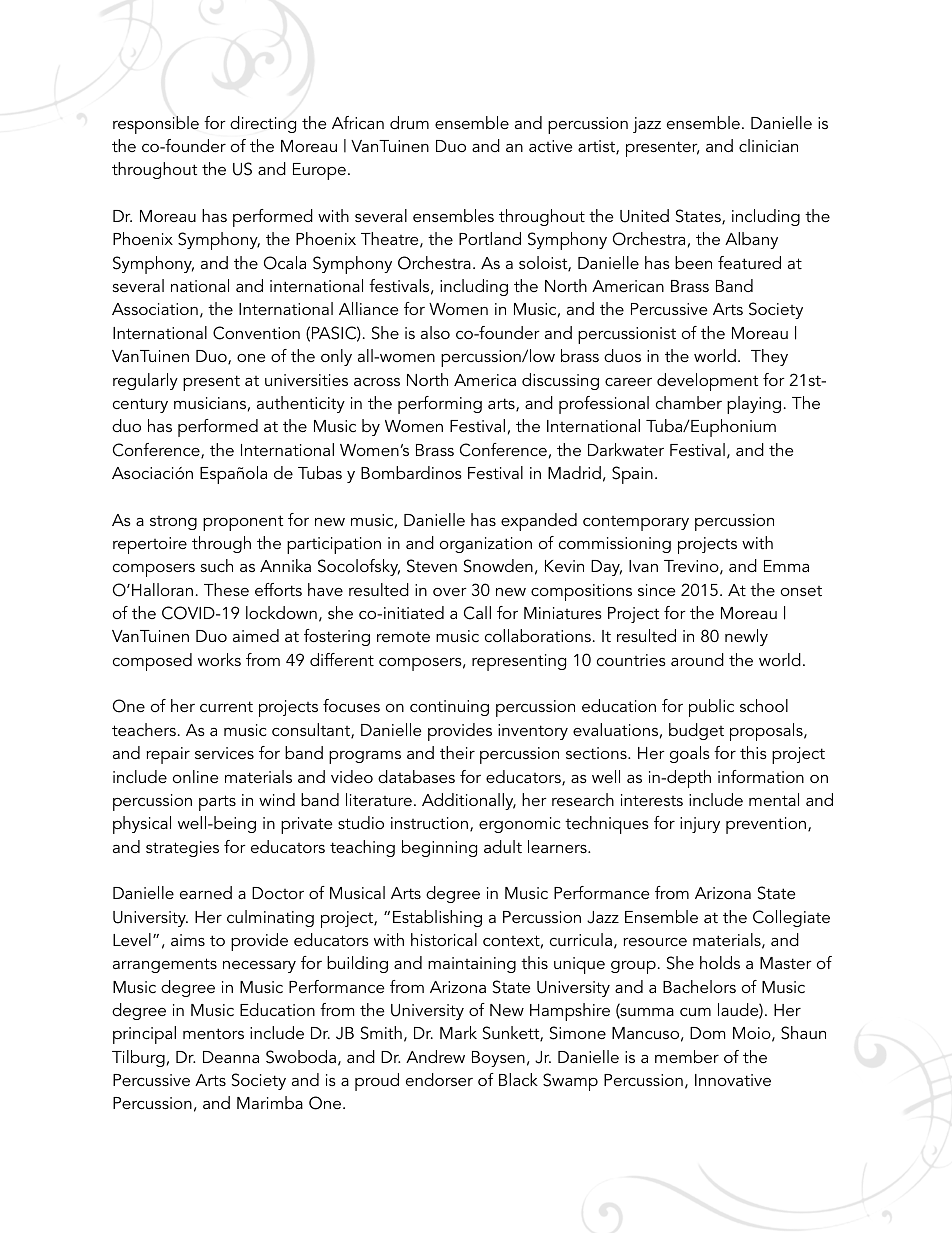 The image size is (952, 1233). What do you see at coordinates (449, 708) in the page?
I see `continuing` at bounding box center [449, 708].
